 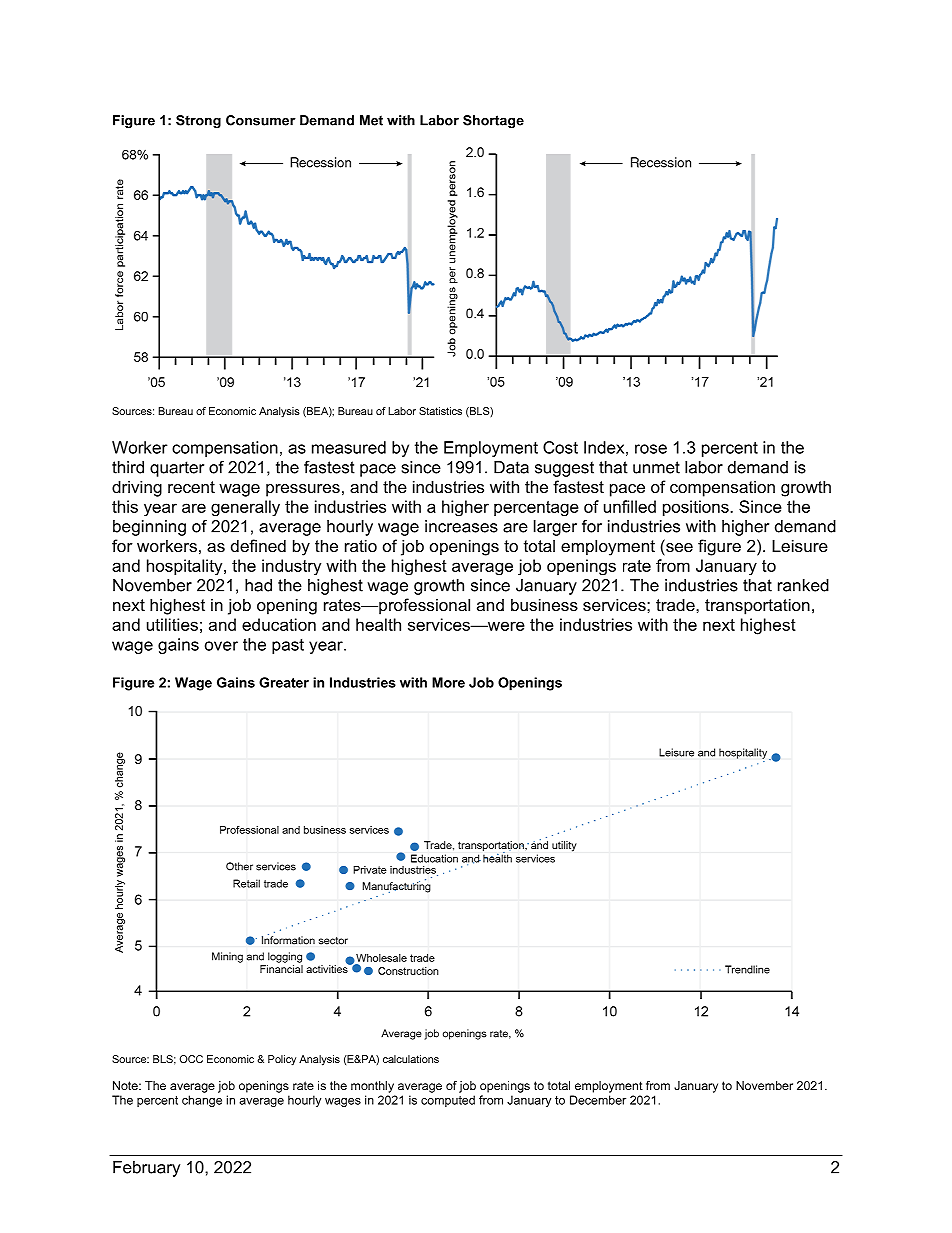 What do you see at coordinates (656, 467) in the page?
I see `unmet` at bounding box center [656, 467].
